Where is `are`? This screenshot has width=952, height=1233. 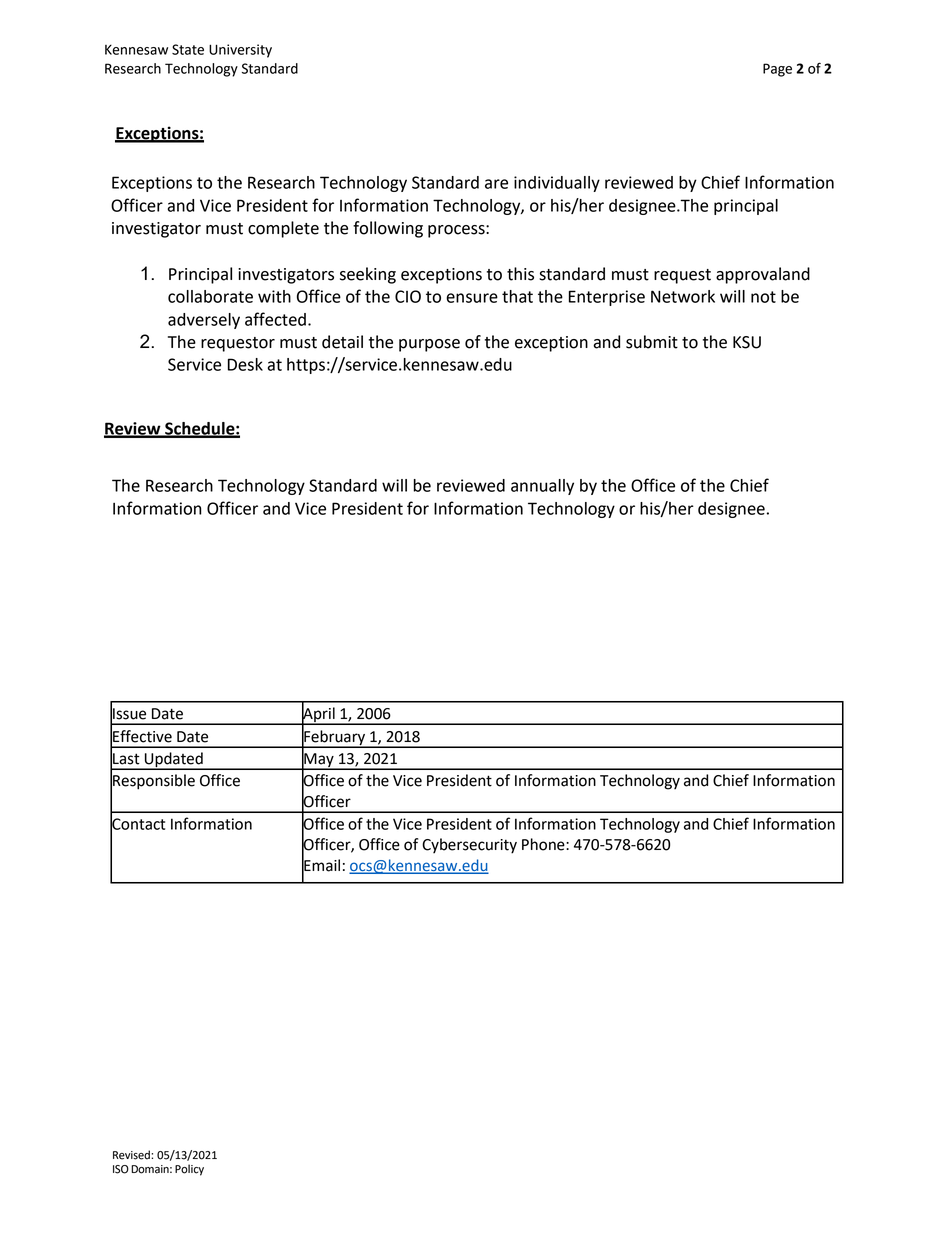
are is located at coordinates (496, 184).
